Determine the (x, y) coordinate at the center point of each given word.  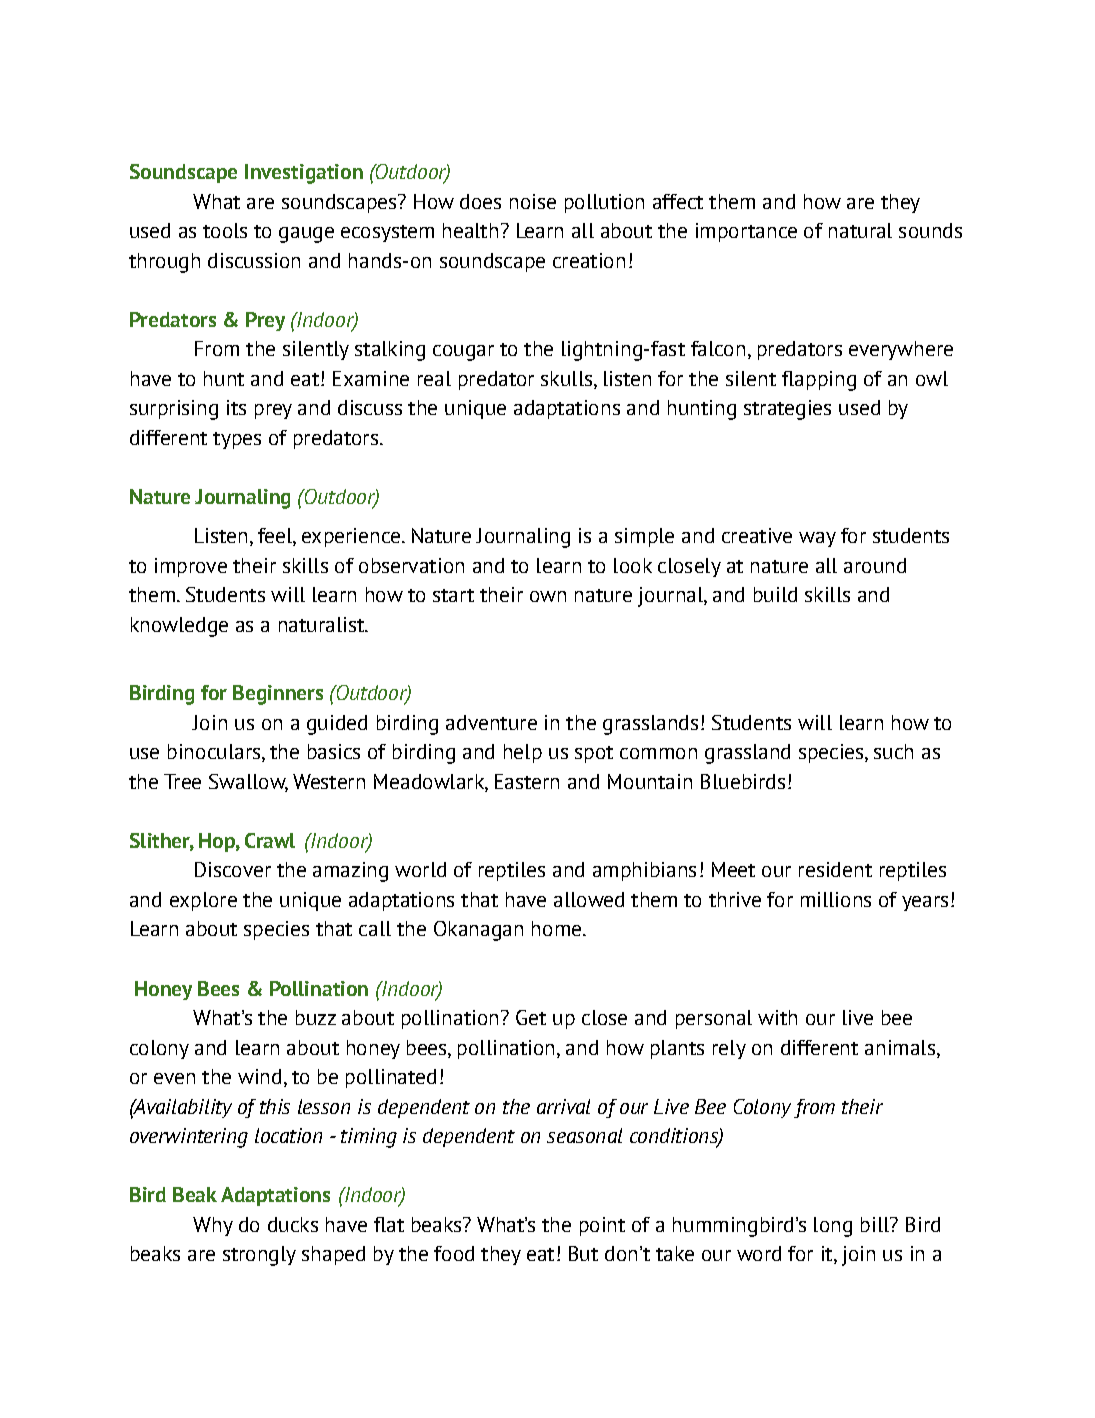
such (893, 751)
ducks (293, 1224)
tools (225, 230)
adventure (491, 722)
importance (746, 232)
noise (533, 201)
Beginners (278, 695)
